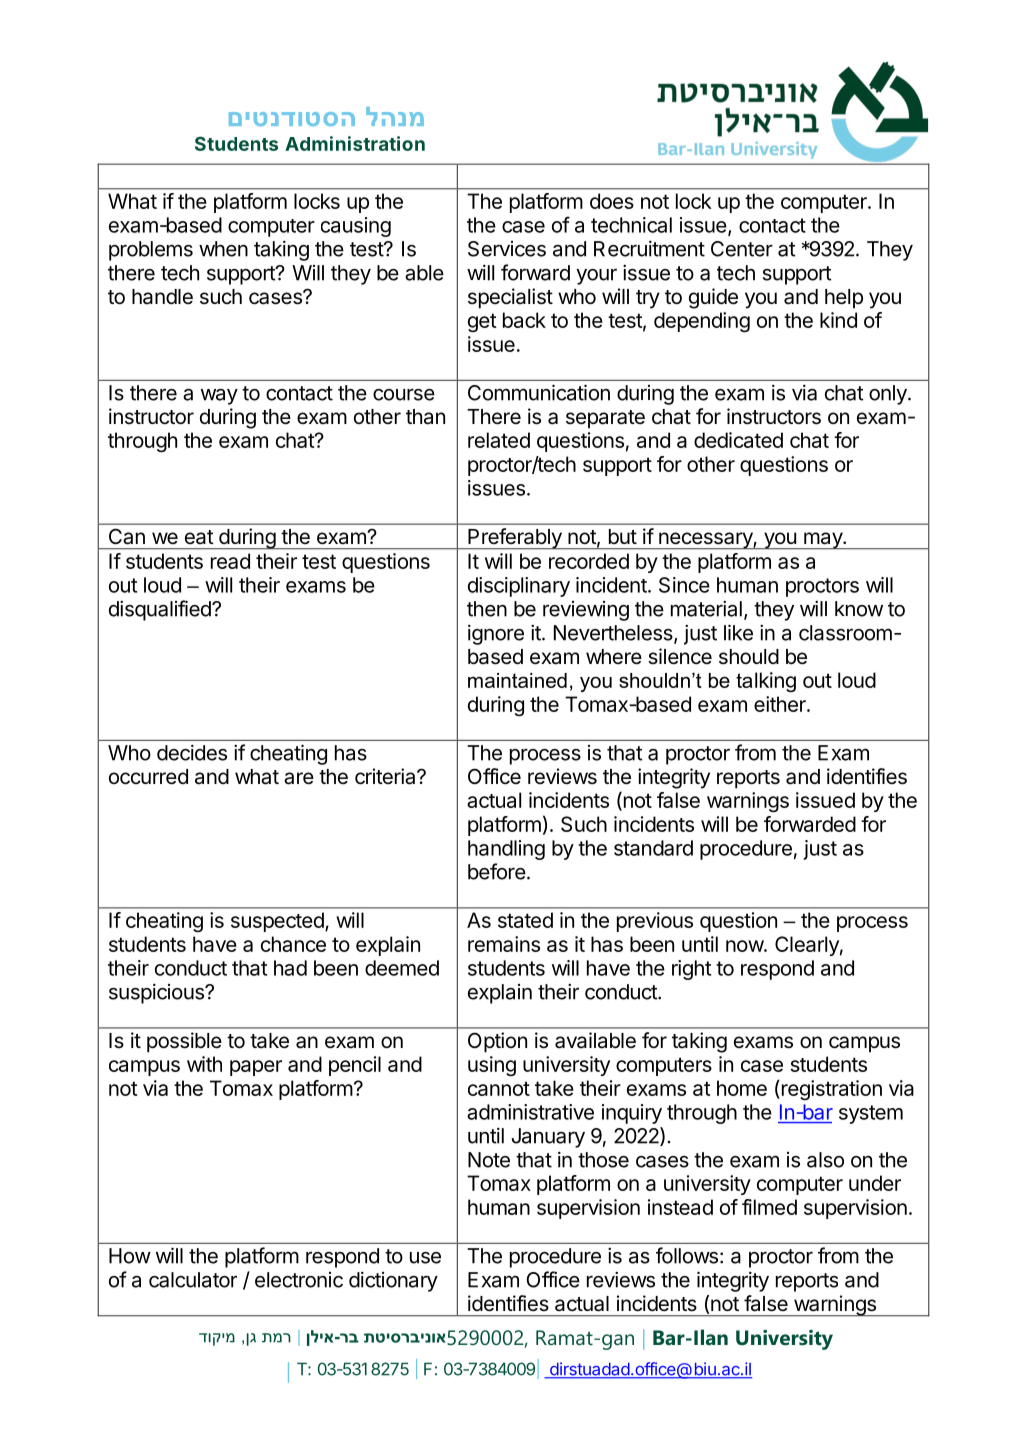  Describe the element at coordinates (192, 752) in the image. I see `decides` at that location.
